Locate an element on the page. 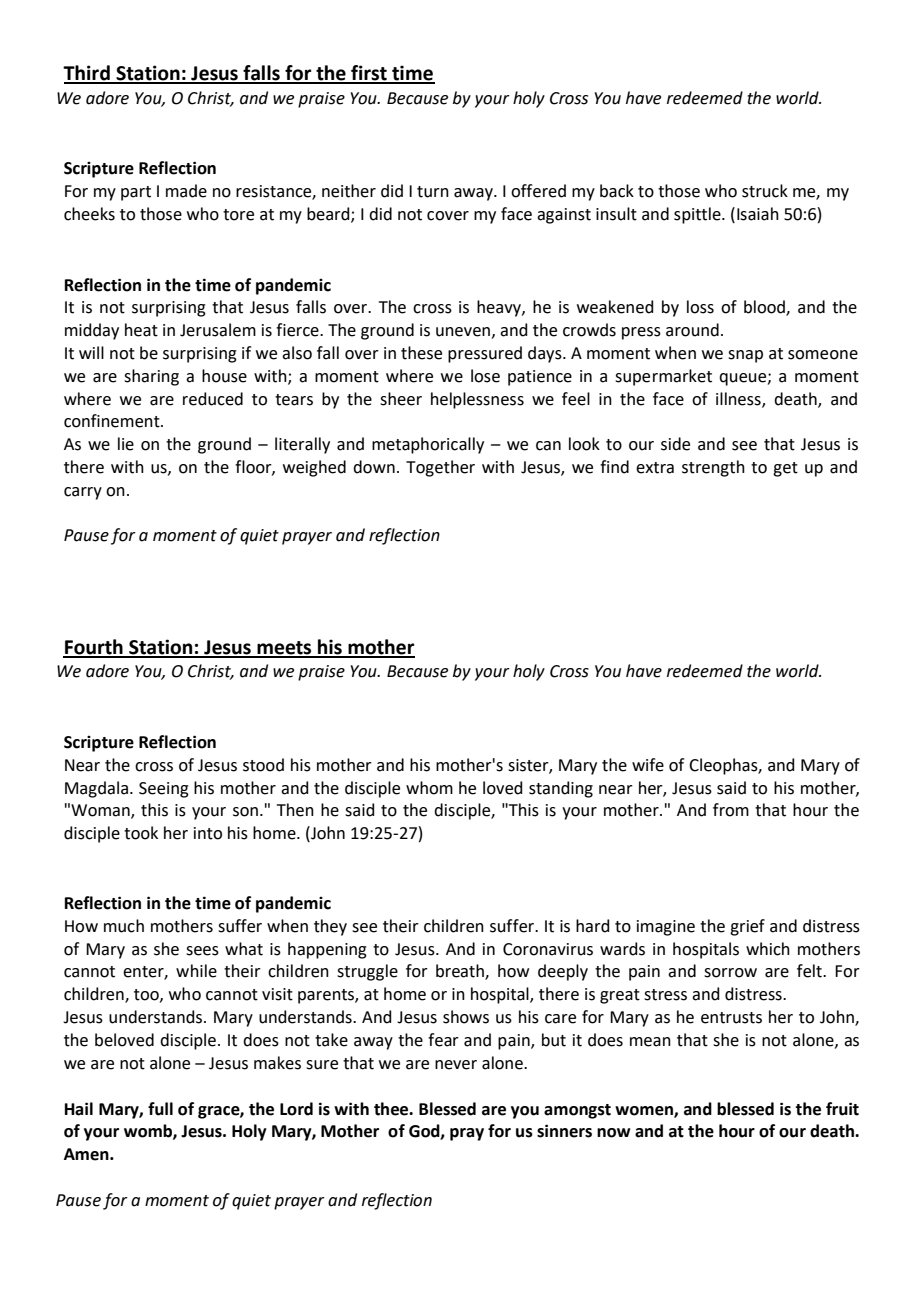 This document has width=924, height=1308. never is located at coordinates (456, 1065).
